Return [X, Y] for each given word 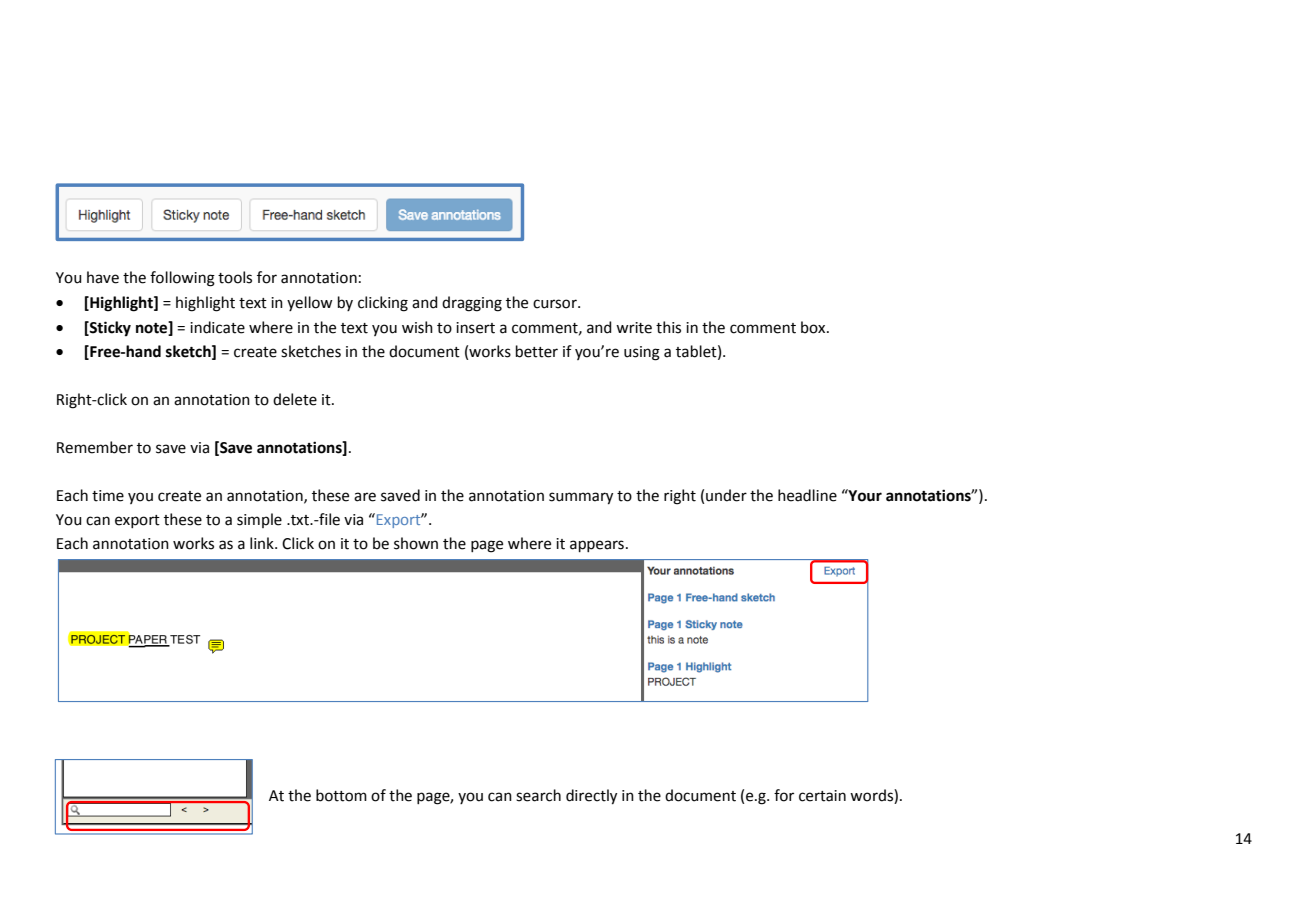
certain [822, 796]
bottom [341, 795]
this [668, 327]
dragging [472, 304]
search [538, 795]
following [182, 279]
